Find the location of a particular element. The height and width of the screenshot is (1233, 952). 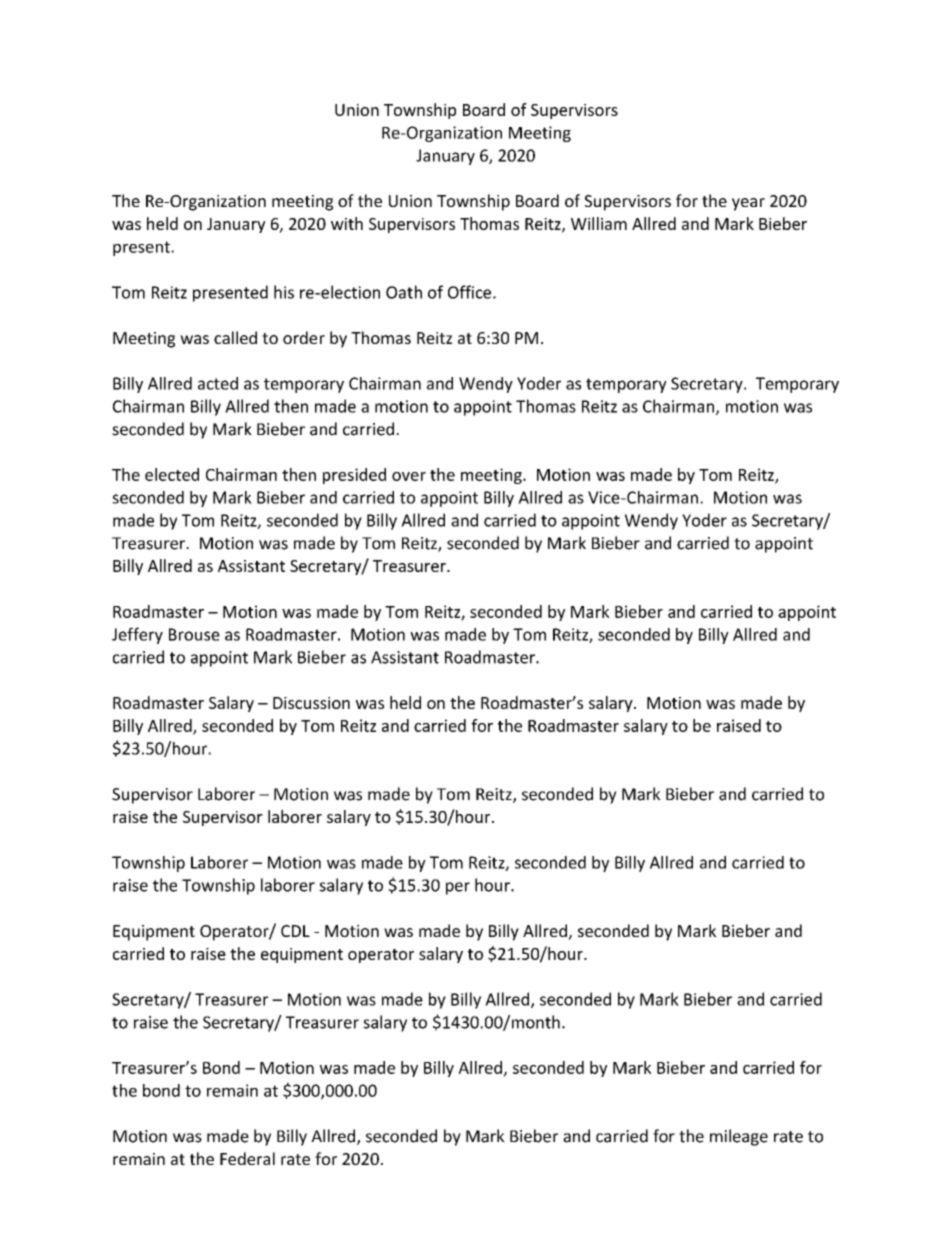

his is located at coordinates (284, 292).
